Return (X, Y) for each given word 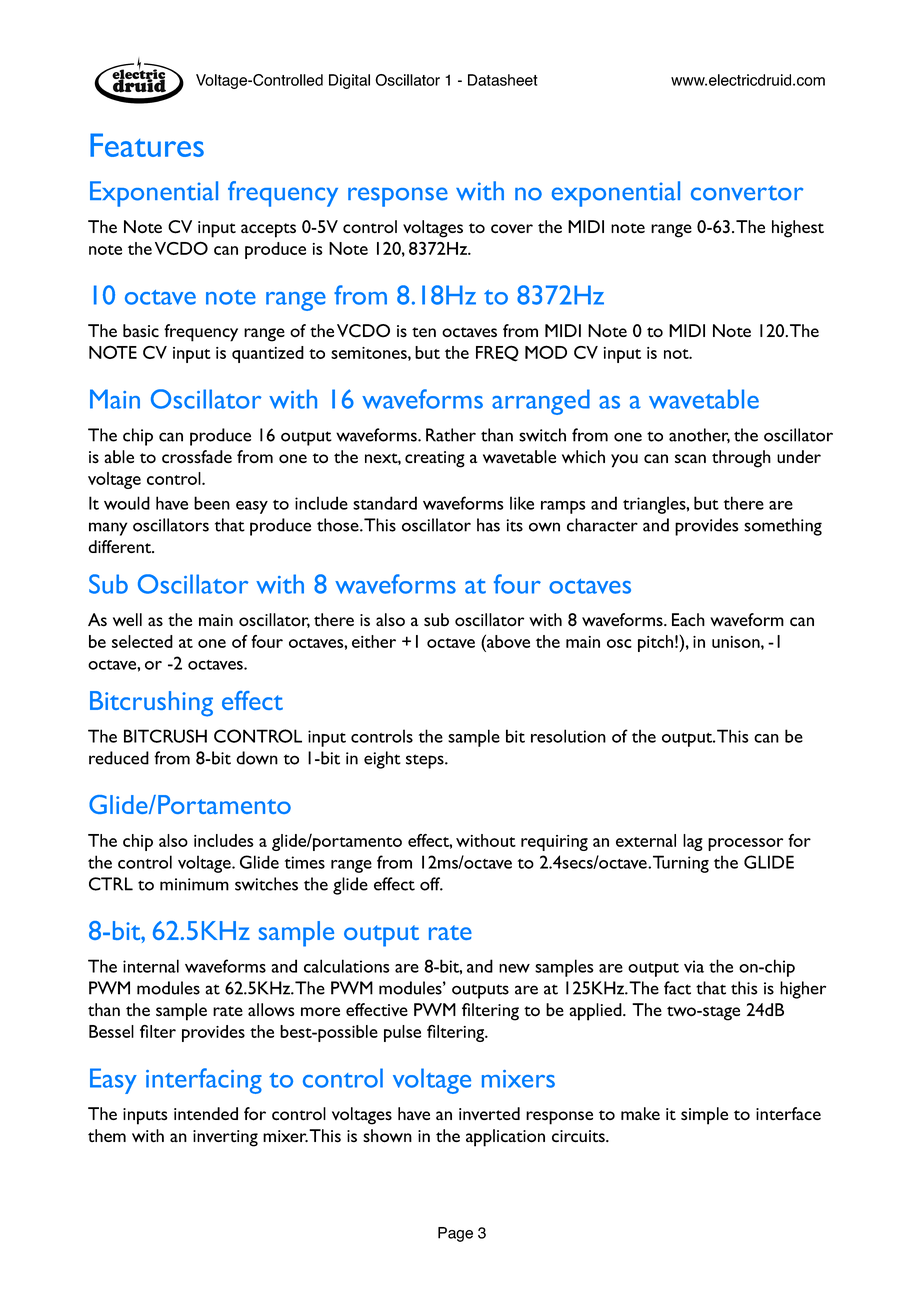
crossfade (197, 457)
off (431, 884)
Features (147, 145)
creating (435, 459)
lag (693, 842)
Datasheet (503, 80)
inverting (225, 1138)
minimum (194, 884)
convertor (747, 193)
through (741, 459)
